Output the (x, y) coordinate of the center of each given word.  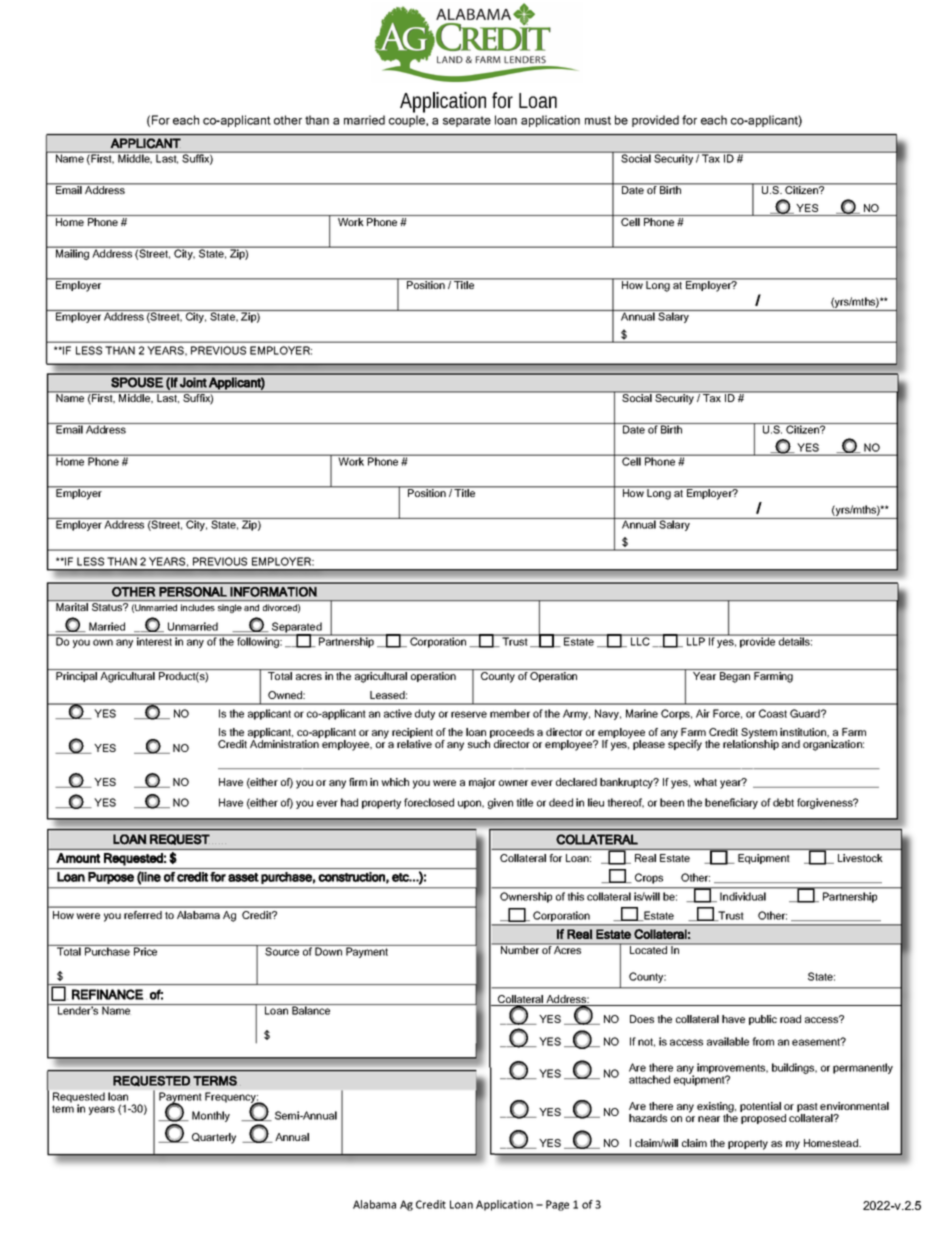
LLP (695, 640)
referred (143, 915)
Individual (743, 896)
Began (735, 677)
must (598, 120)
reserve (469, 714)
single (230, 608)
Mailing (72, 253)
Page (557, 1205)
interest (155, 640)
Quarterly (214, 1138)
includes (198, 607)
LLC (640, 640)
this (575, 896)
